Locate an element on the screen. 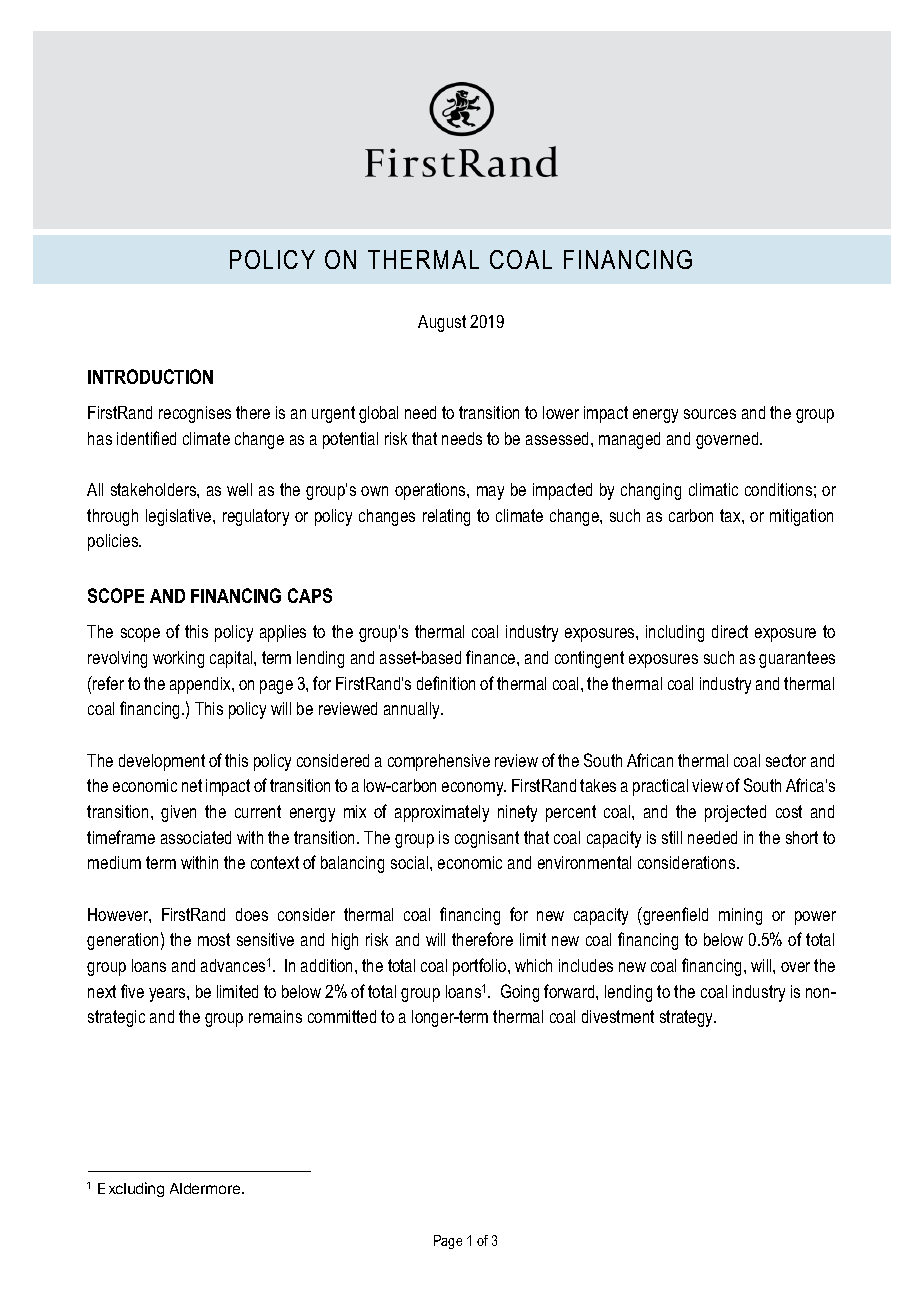 The image size is (924, 1308). does is located at coordinates (252, 914).
